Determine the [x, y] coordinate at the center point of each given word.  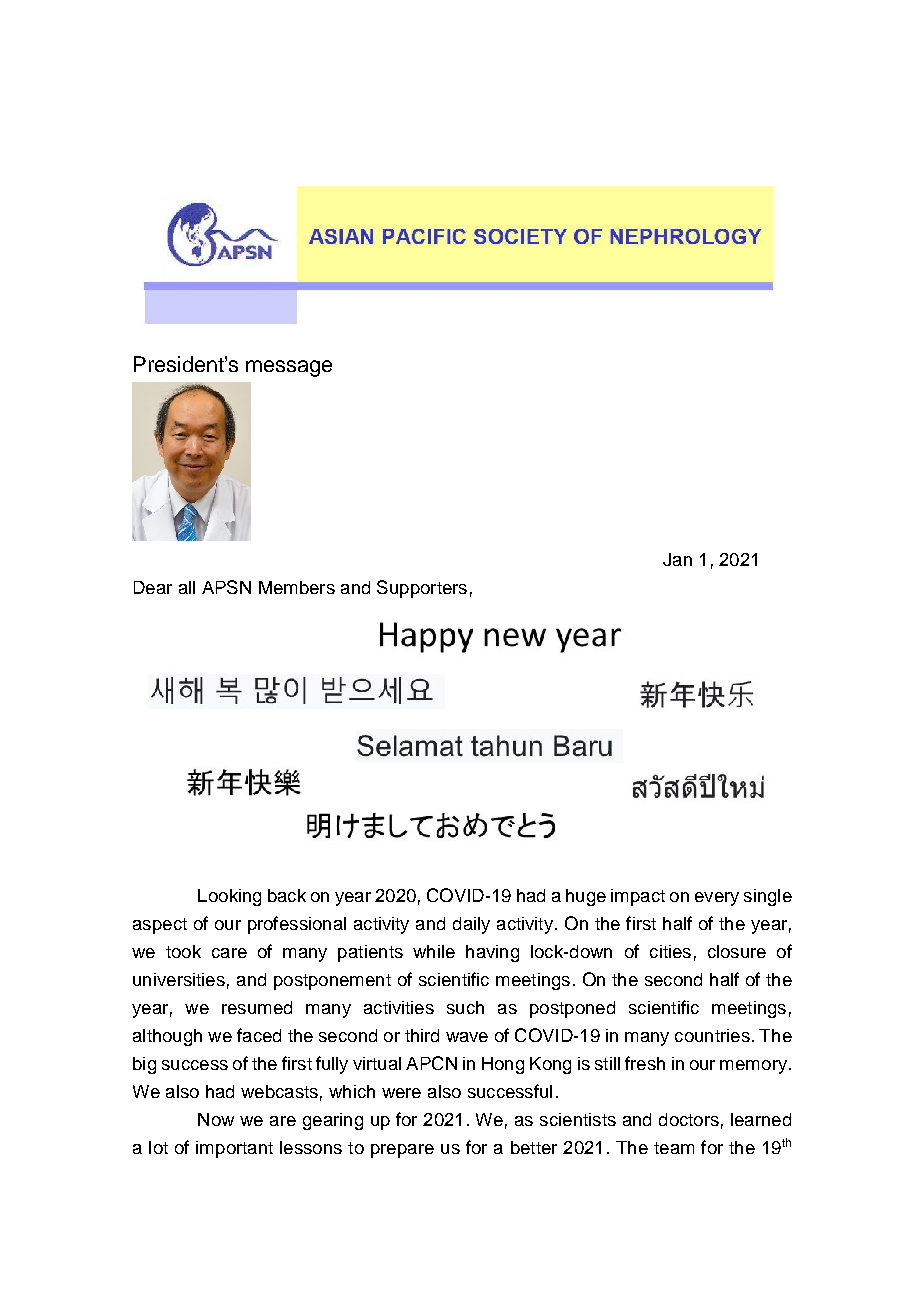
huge [586, 897]
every [717, 899]
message [289, 368]
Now [216, 1119]
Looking [229, 897]
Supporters [422, 589]
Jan [677, 559]
